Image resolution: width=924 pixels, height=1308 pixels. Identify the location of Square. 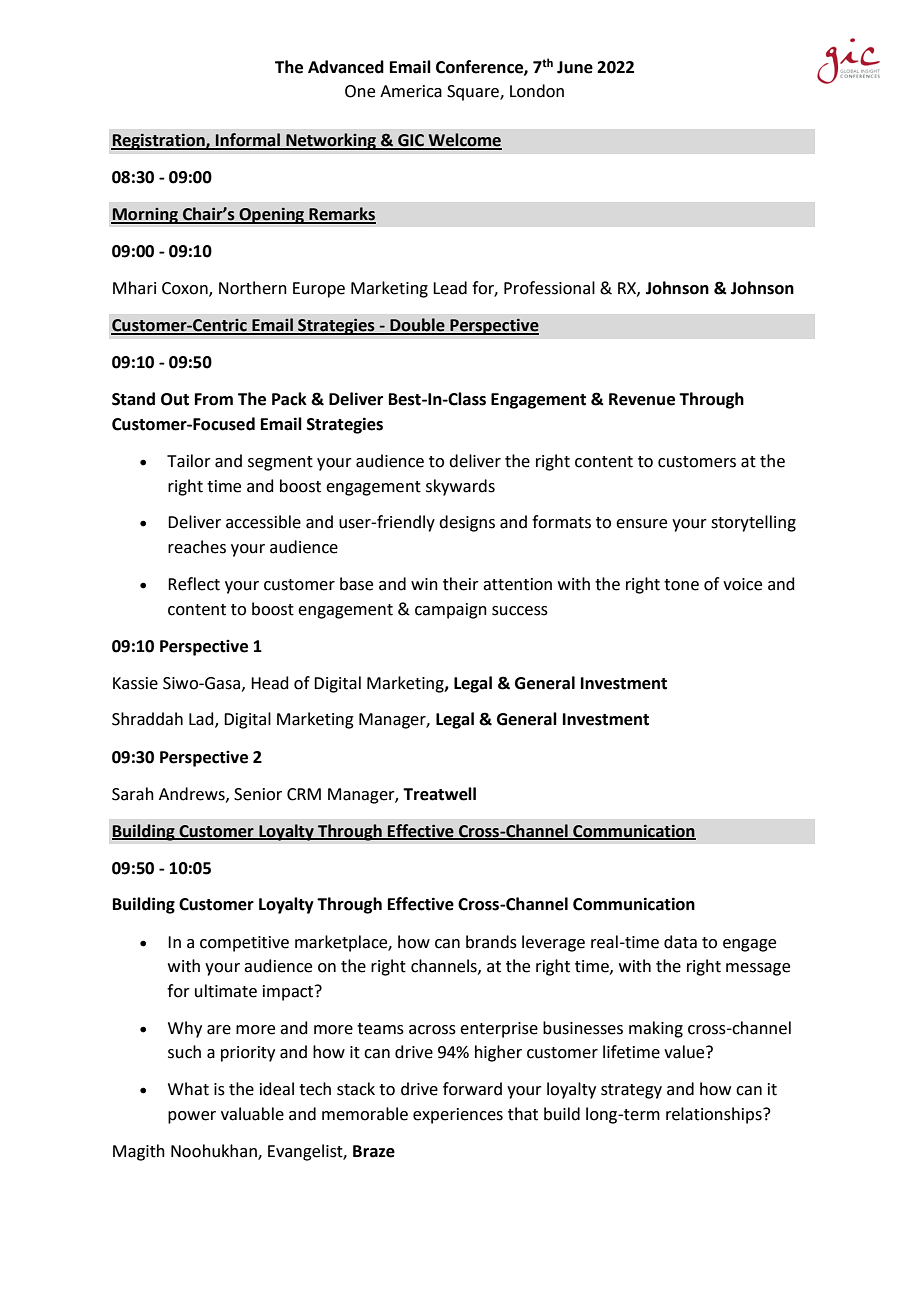
(474, 93).
